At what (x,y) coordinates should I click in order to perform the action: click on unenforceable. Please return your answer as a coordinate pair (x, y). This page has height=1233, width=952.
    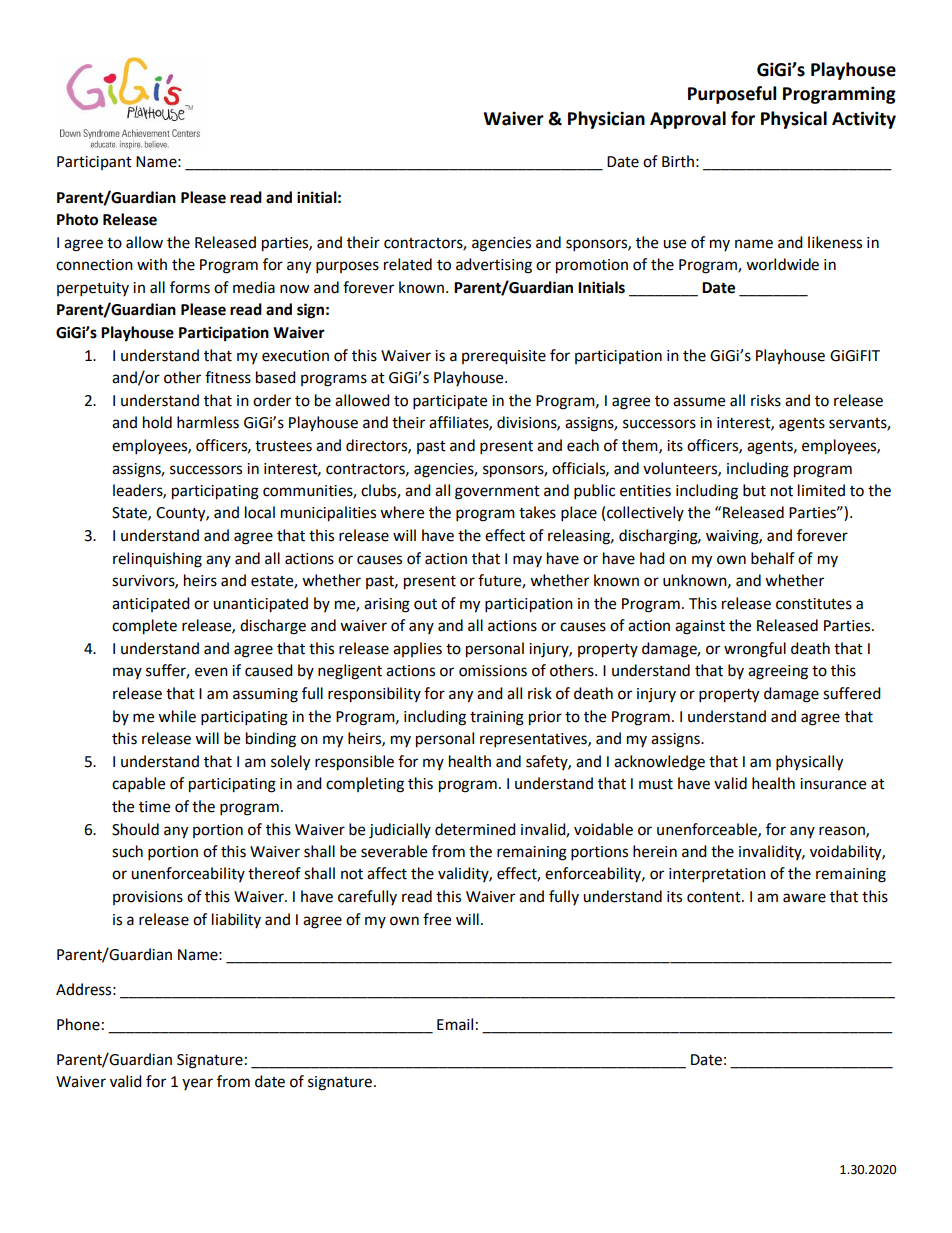
    Looking at the image, I should click on (708, 830).
